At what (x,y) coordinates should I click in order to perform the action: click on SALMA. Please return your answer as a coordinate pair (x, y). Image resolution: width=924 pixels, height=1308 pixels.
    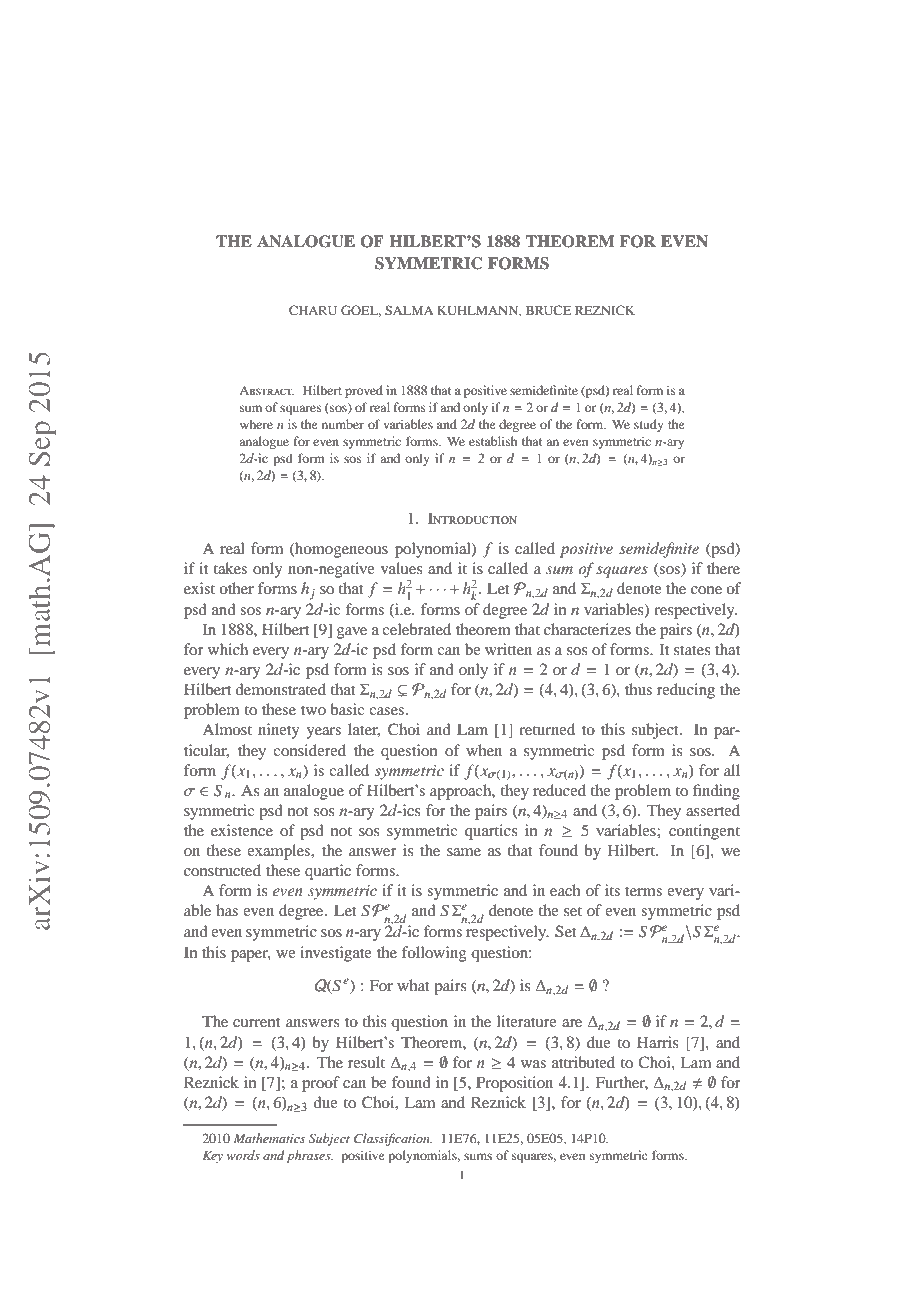
    Looking at the image, I should click on (409, 310).
